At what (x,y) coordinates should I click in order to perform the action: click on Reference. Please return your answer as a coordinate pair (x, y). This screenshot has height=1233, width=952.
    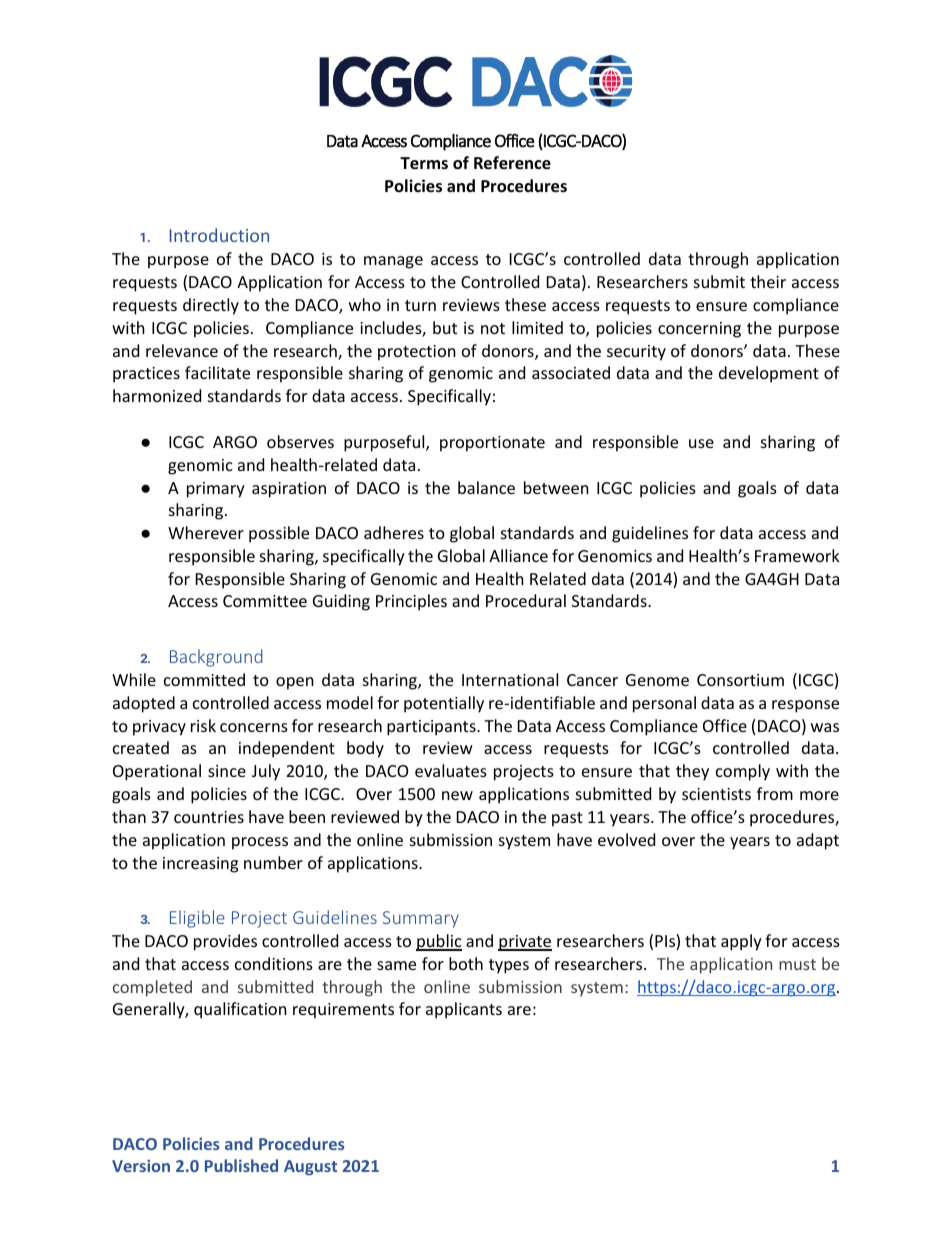
    Looking at the image, I should click on (512, 163).
